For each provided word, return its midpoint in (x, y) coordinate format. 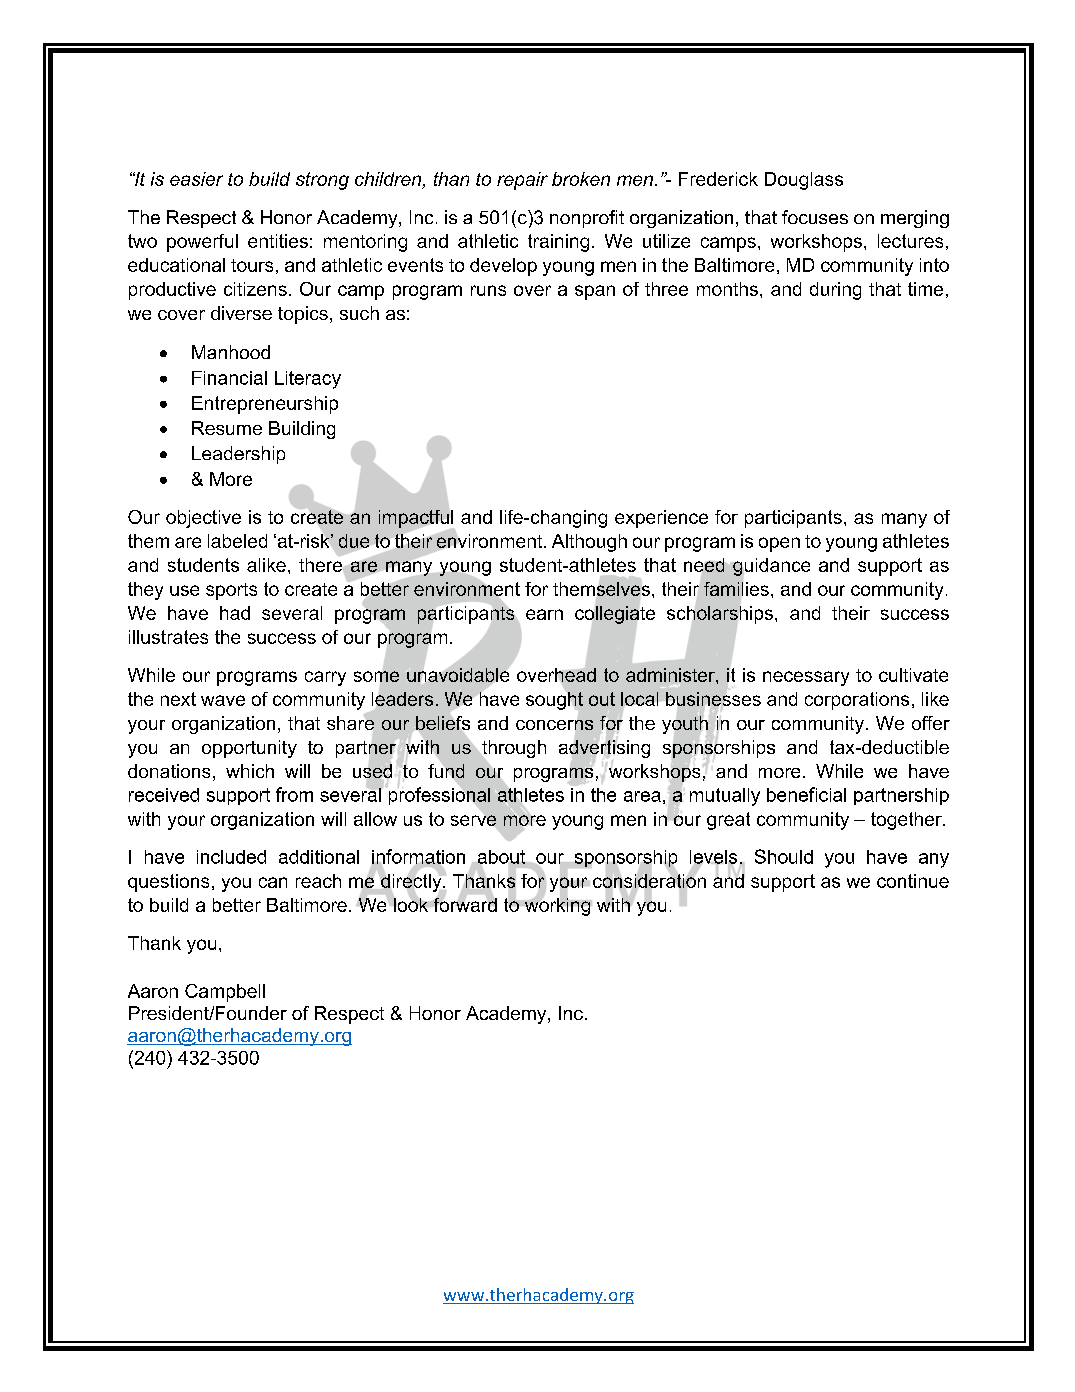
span (595, 292)
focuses (815, 217)
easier (196, 179)
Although (589, 543)
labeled (237, 541)
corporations (857, 701)
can (273, 882)
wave (223, 700)
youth (685, 725)
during (835, 291)
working (557, 907)
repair (522, 181)
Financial (229, 378)
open (779, 544)
